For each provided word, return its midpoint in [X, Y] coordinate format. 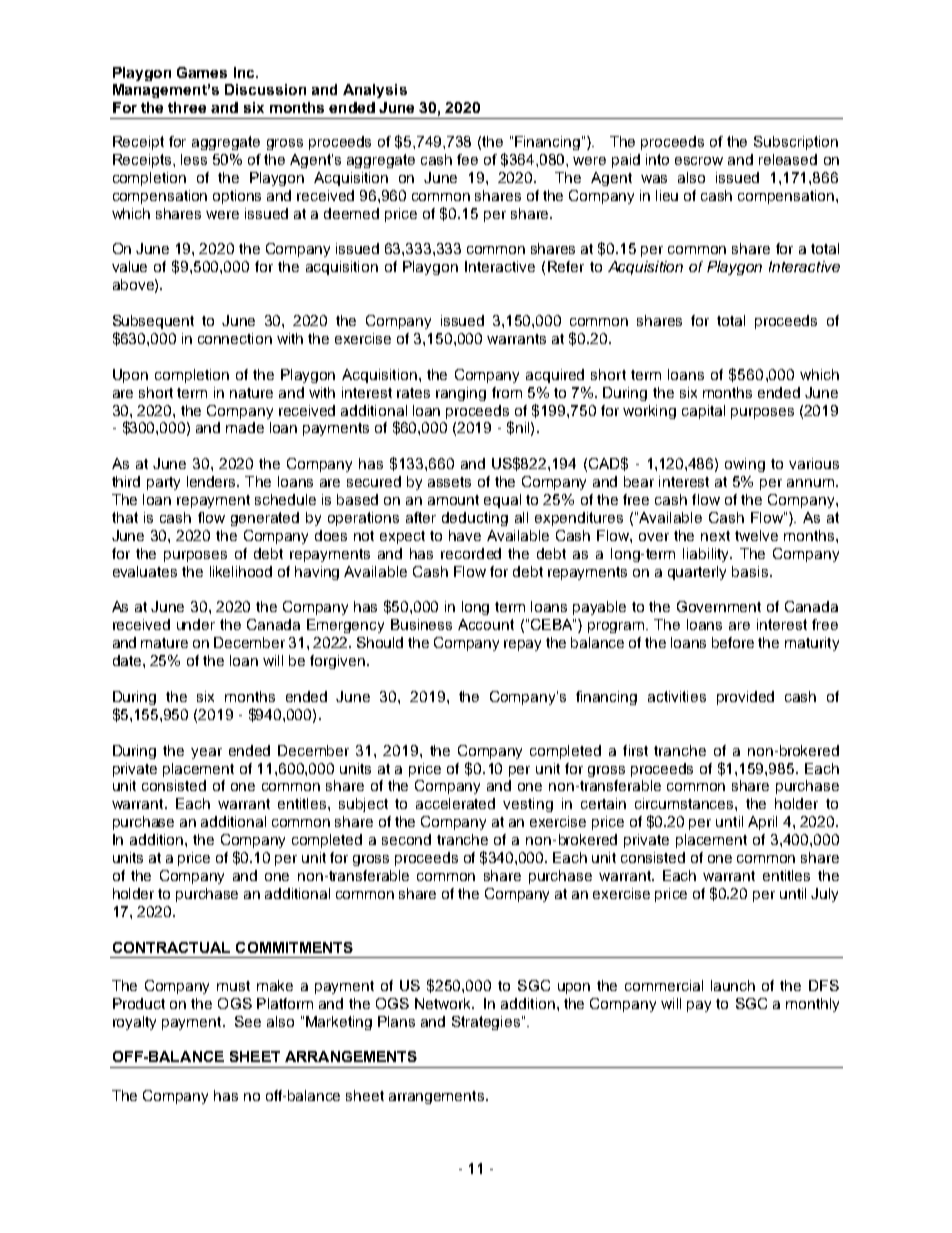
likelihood [241, 571]
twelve [756, 535]
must [233, 986]
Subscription [796, 143]
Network [444, 1003]
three [187, 107]
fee [467, 159]
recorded [471, 553]
